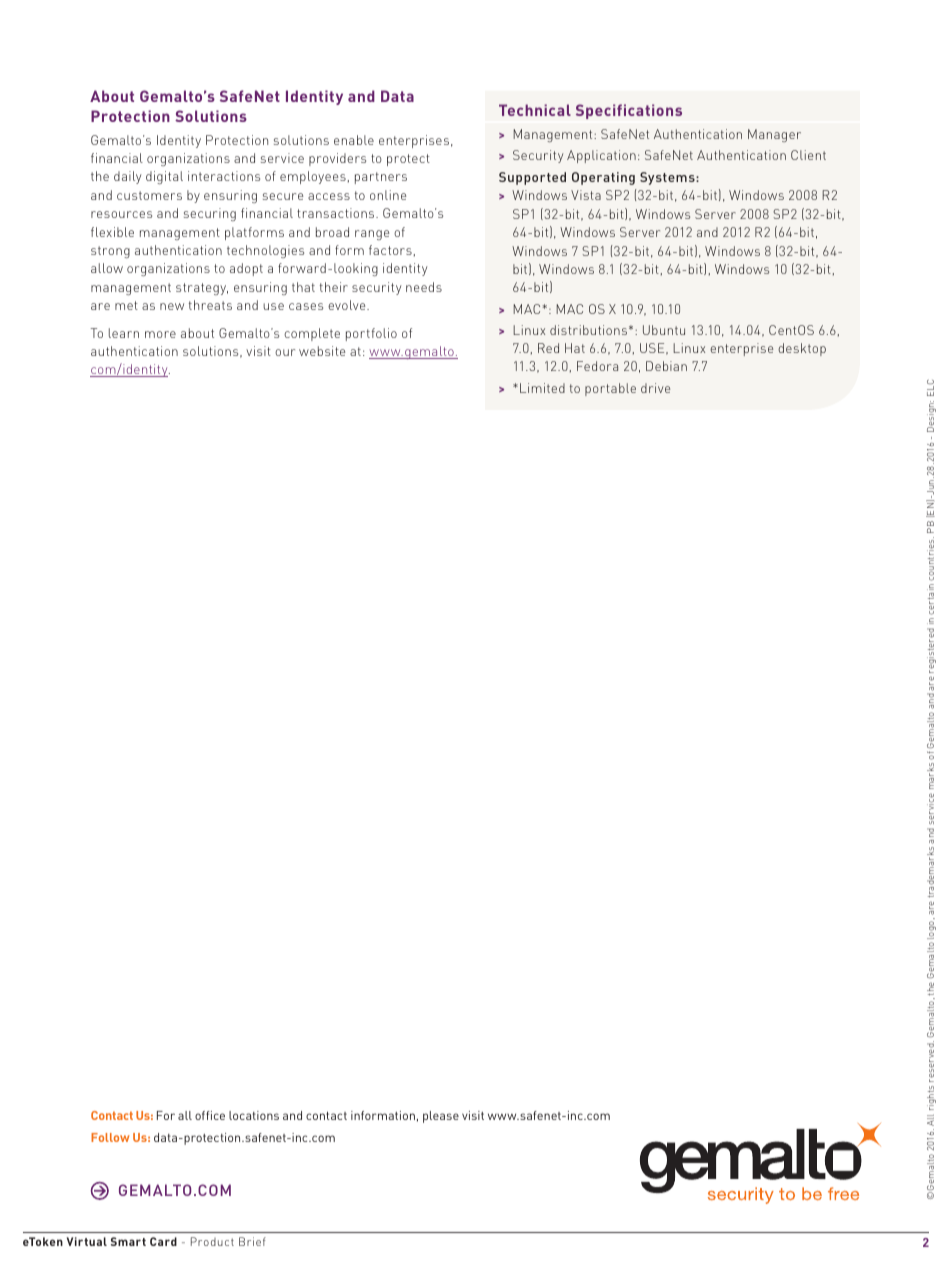 The width and height of the document is (952, 1270). I want to click on Card, so click(163, 1241).
